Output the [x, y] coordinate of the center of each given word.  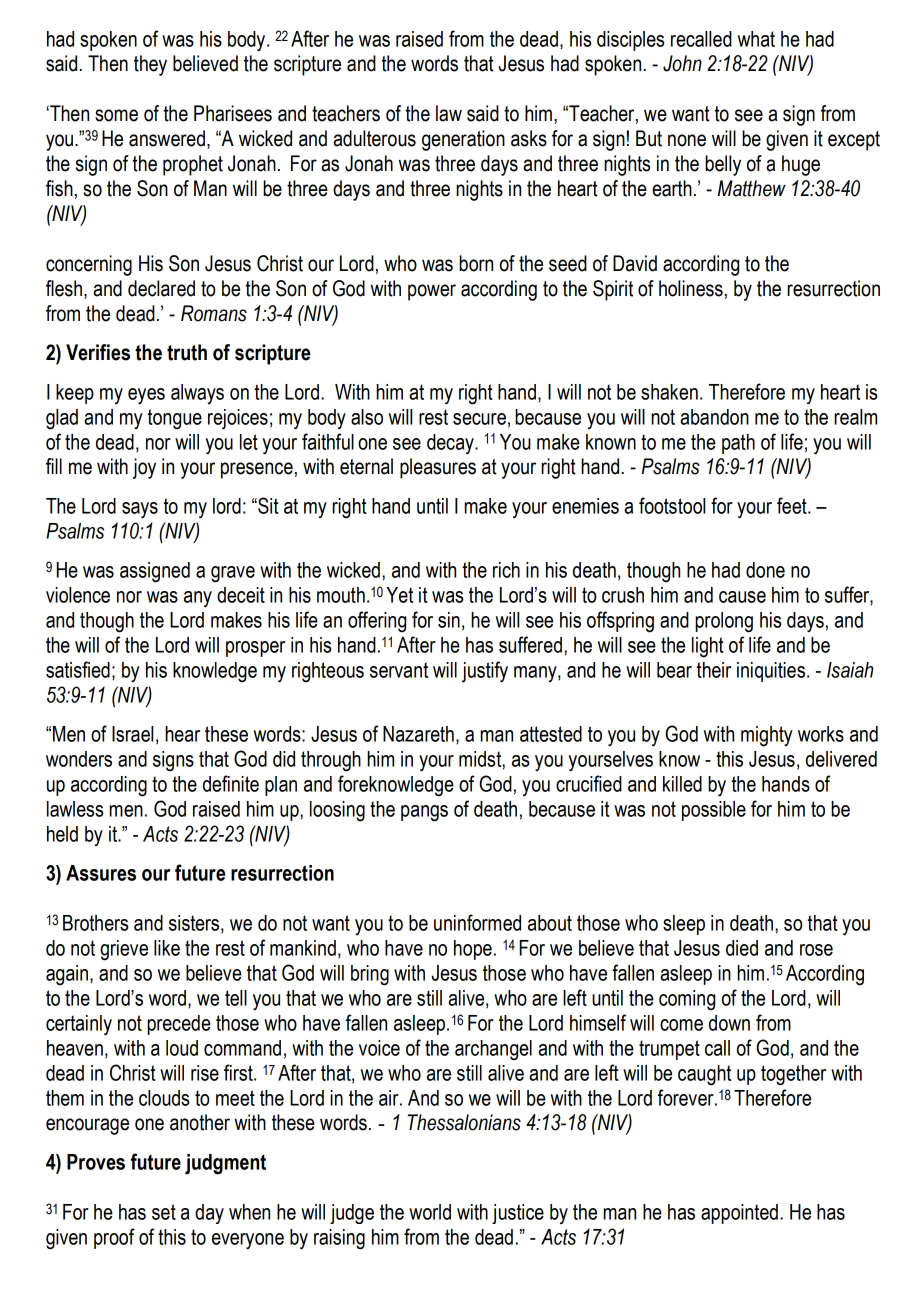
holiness [691, 288]
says [140, 510]
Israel [132, 734]
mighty [767, 736]
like [167, 948]
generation [463, 140]
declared [161, 288]
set [164, 1212]
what [756, 39]
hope [473, 950]
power [432, 292]
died [742, 948]
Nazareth [418, 734]
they [150, 65]
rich [506, 570]
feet [793, 505]
